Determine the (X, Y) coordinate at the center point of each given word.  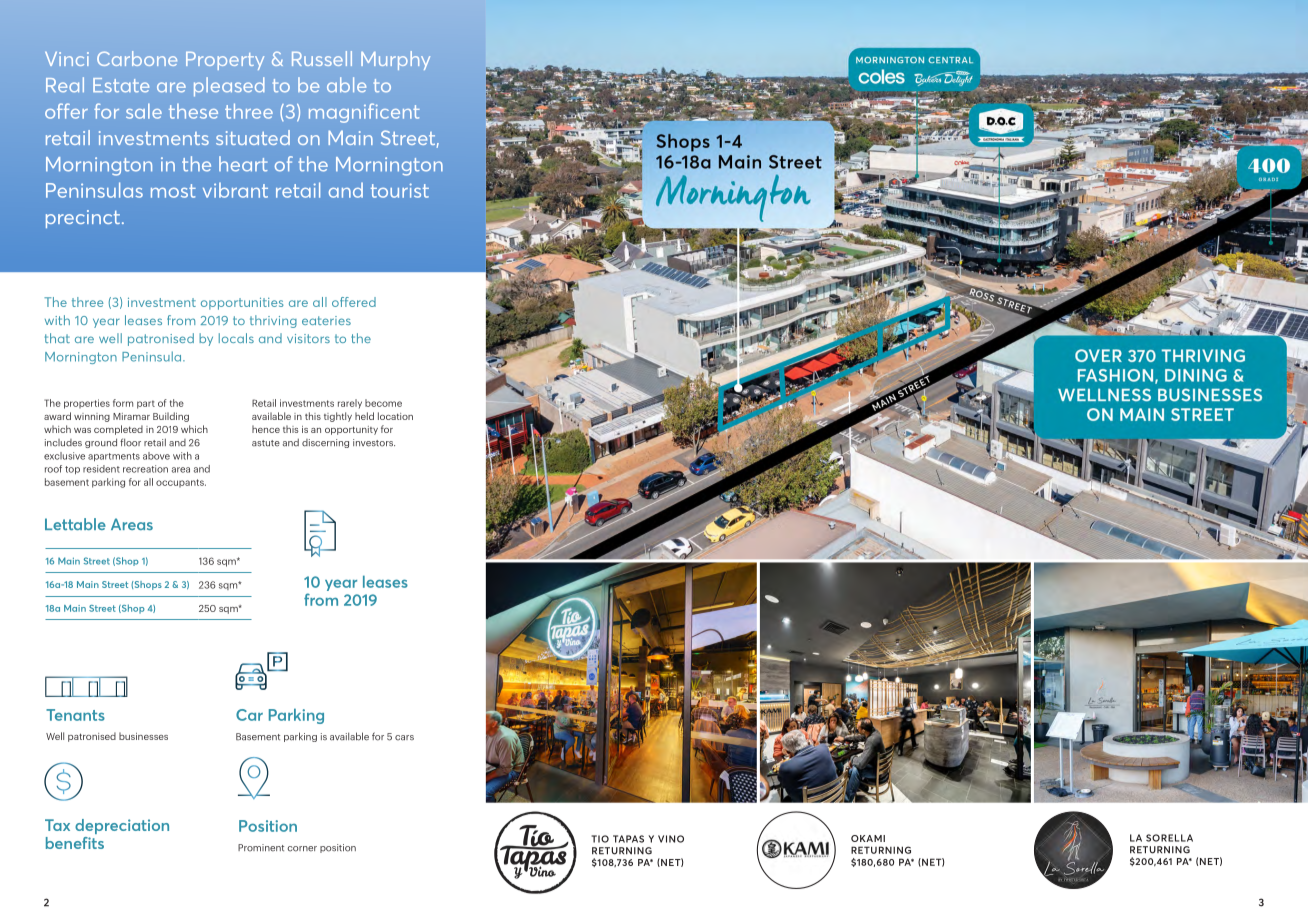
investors (374, 443)
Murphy (395, 60)
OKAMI (868, 838)
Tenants (75, 715)
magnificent (364, 113)
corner (302, 849)
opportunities (242, 304)
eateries (326, 320)
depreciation (122, 826)
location (395, 416)
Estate (121, 85)
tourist (400, 190)
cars (404, 738)
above (156, 456)
